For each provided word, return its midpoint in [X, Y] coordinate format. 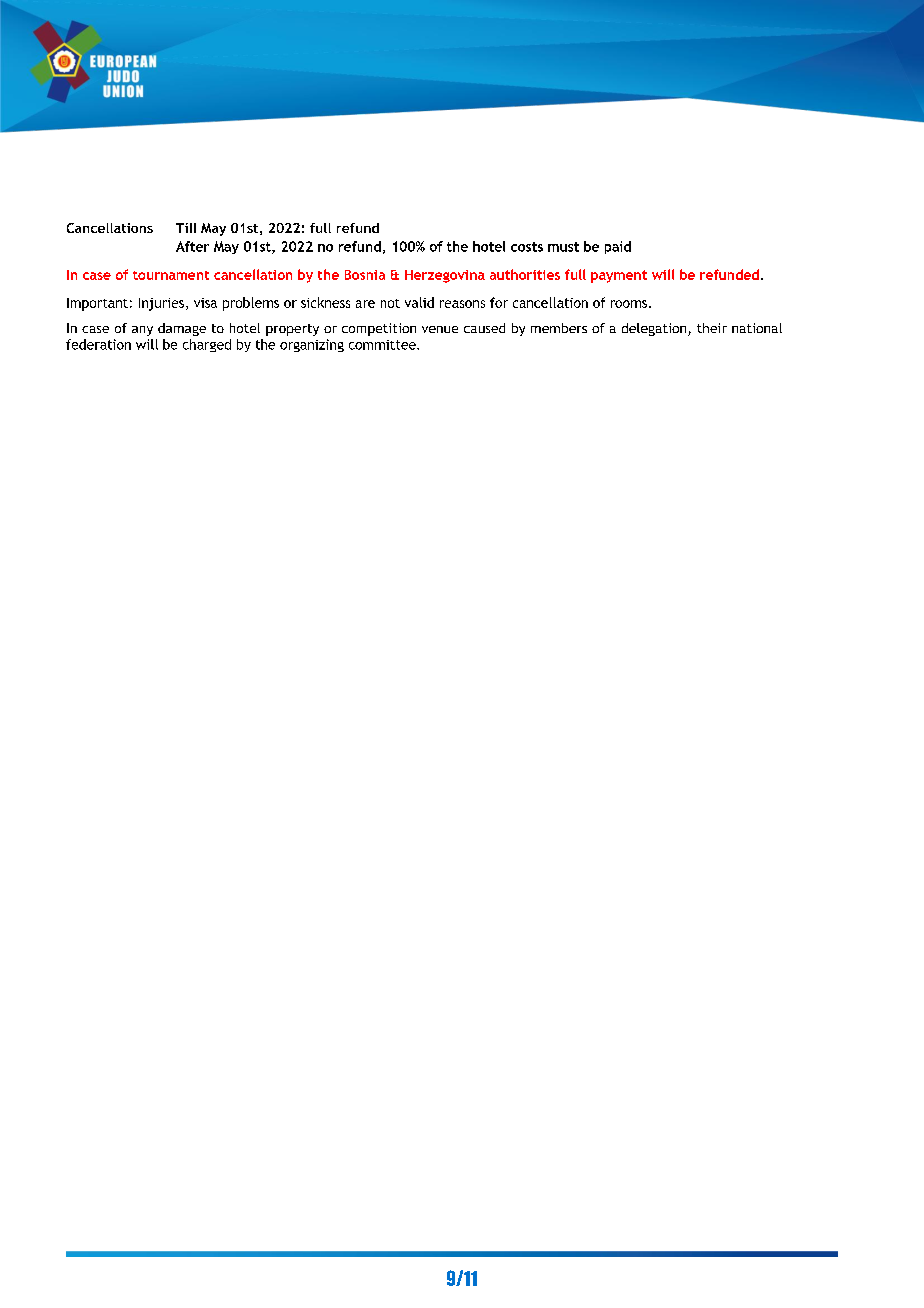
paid [618, 247]
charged [207, 345]
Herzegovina [445, 276]
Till [186, 228]
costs [527, 247]
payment [619, 276]
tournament [171, 275]
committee [383, 345]
